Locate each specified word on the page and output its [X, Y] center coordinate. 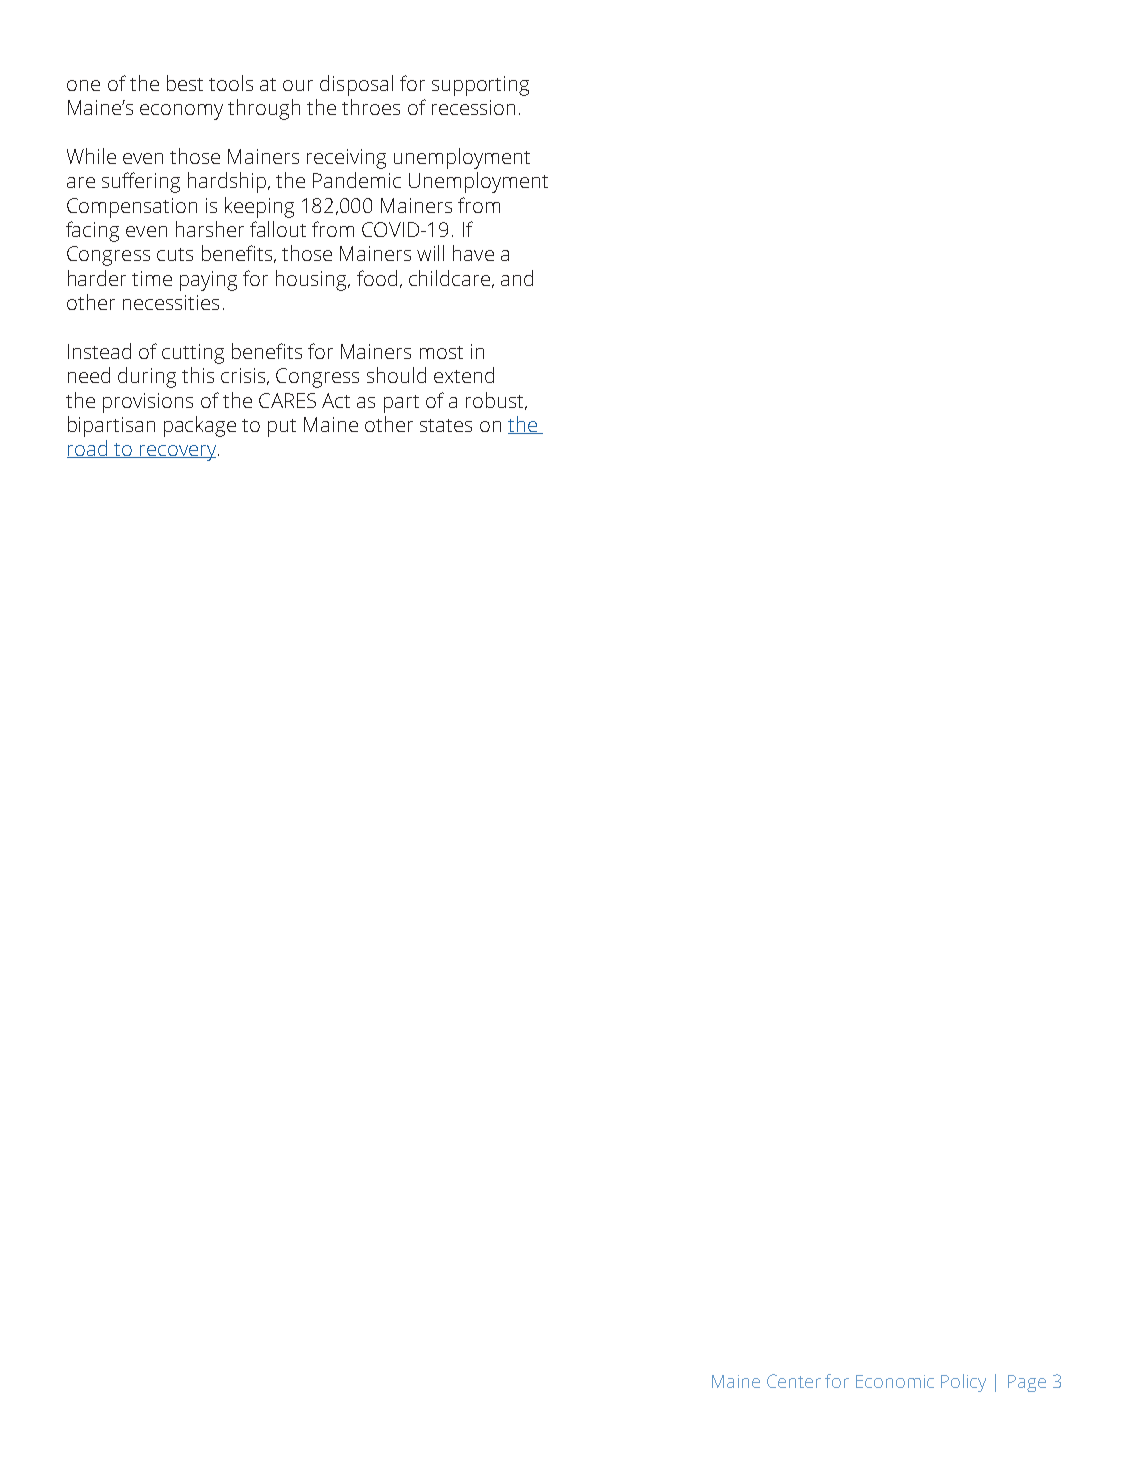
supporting [480, 86]
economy [181, 112]
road [88, 449]
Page [1027, 1383]
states [446, 425]
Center [794, 1381]
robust [496, 401]
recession [473, 107]
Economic [895, 1381]
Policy [963, 1383]
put [282, 428]
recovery [178, 453]
